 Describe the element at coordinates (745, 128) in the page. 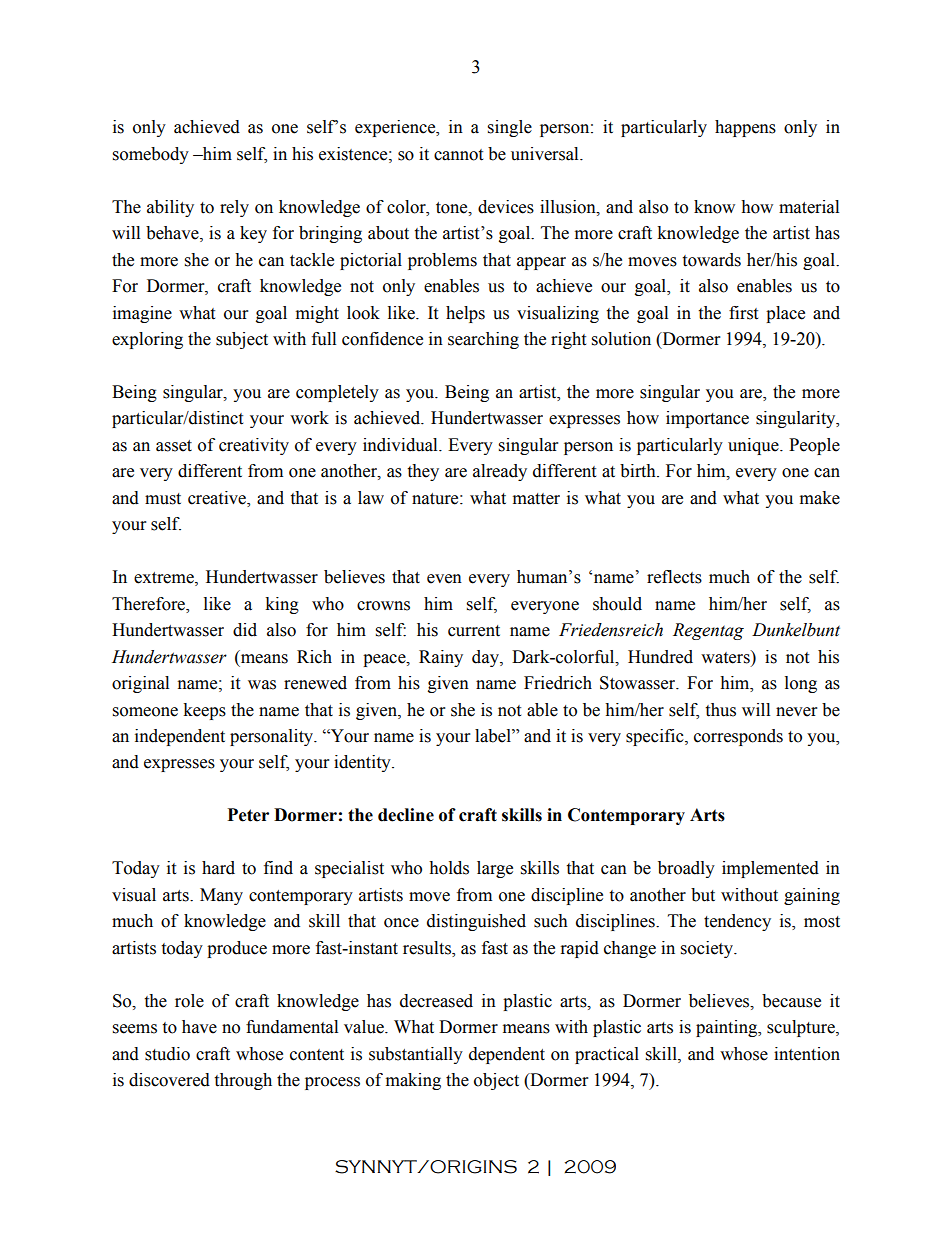

I see `happens` at that location.
